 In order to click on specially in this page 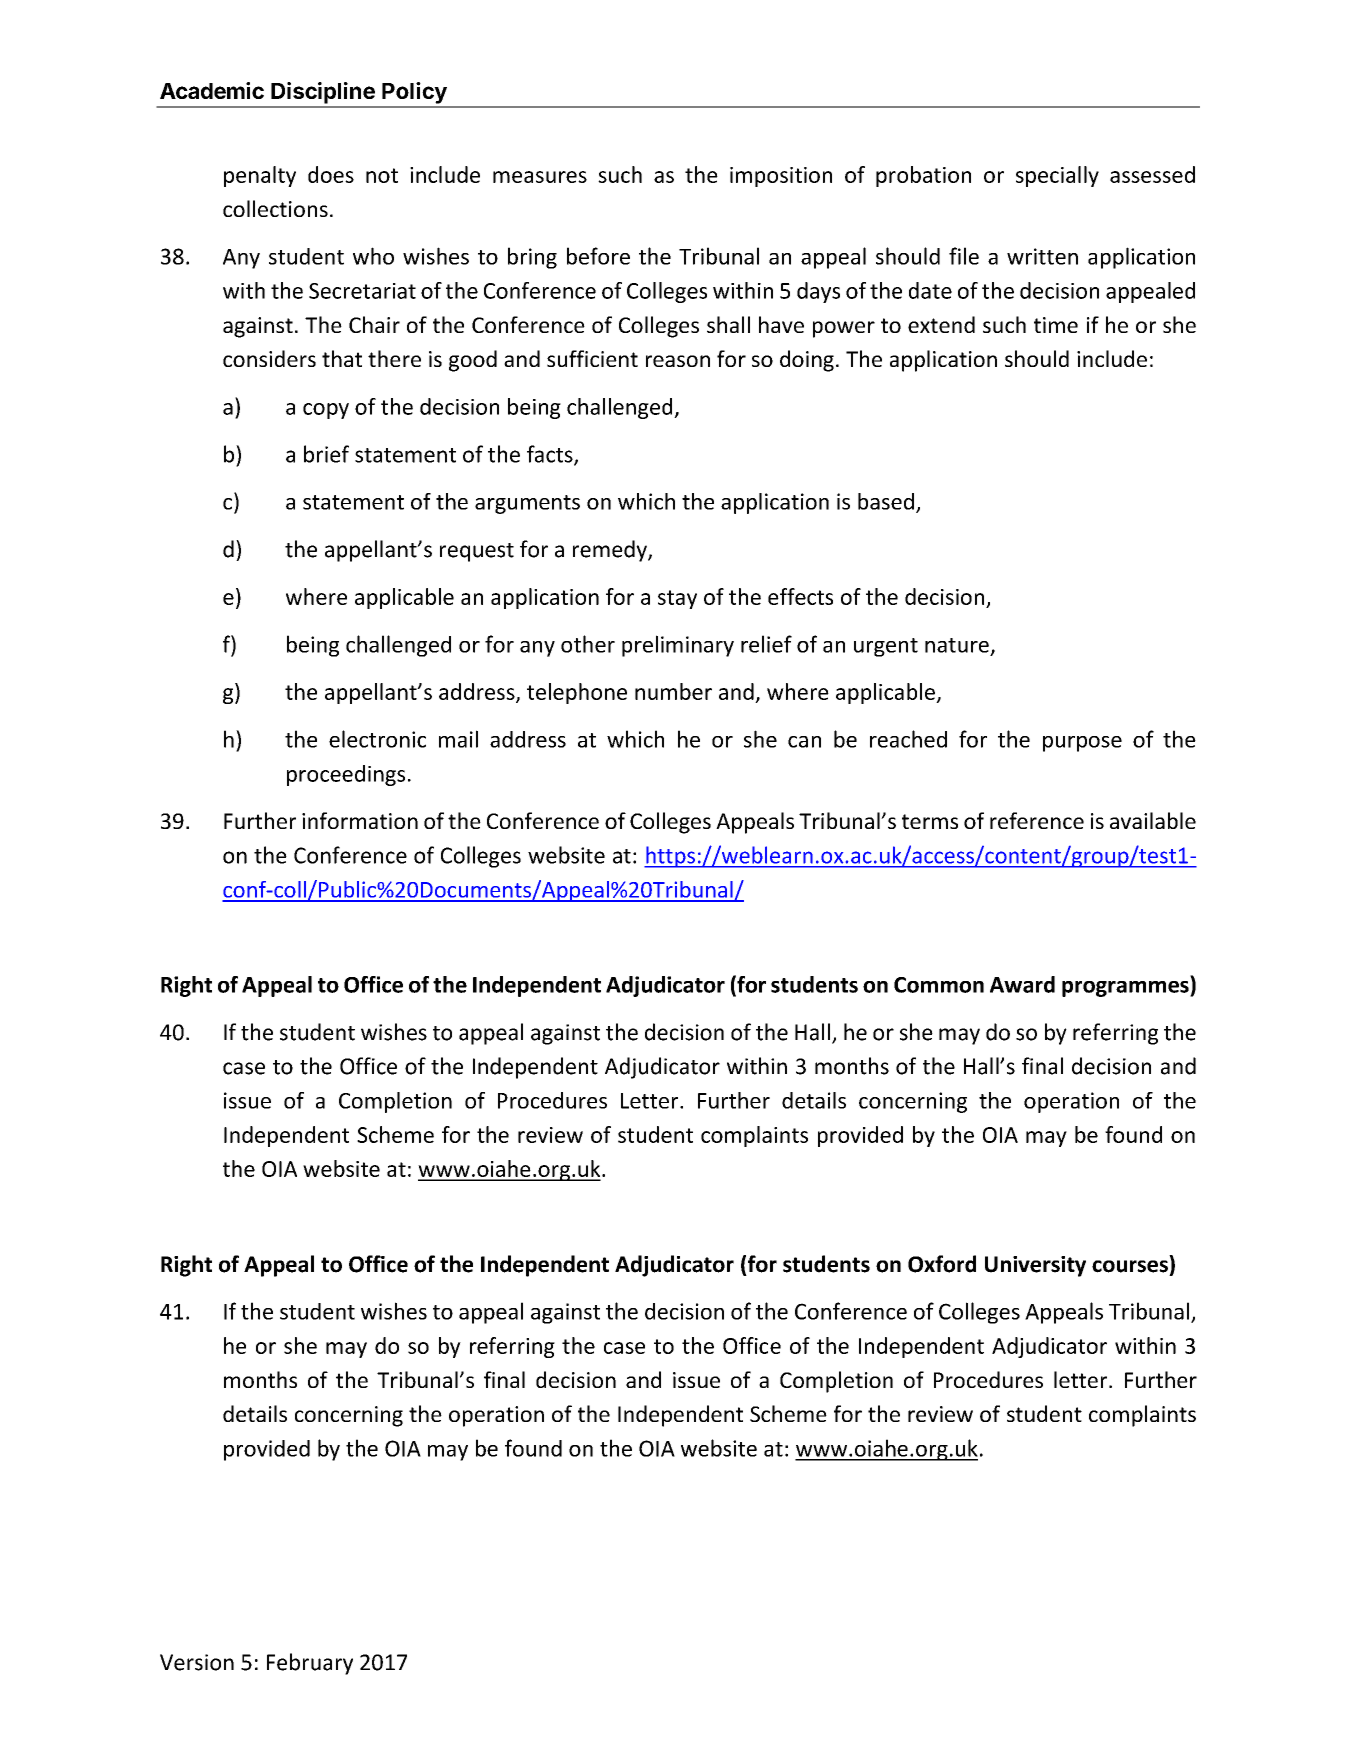, I will do `click(1057, 176)`.
